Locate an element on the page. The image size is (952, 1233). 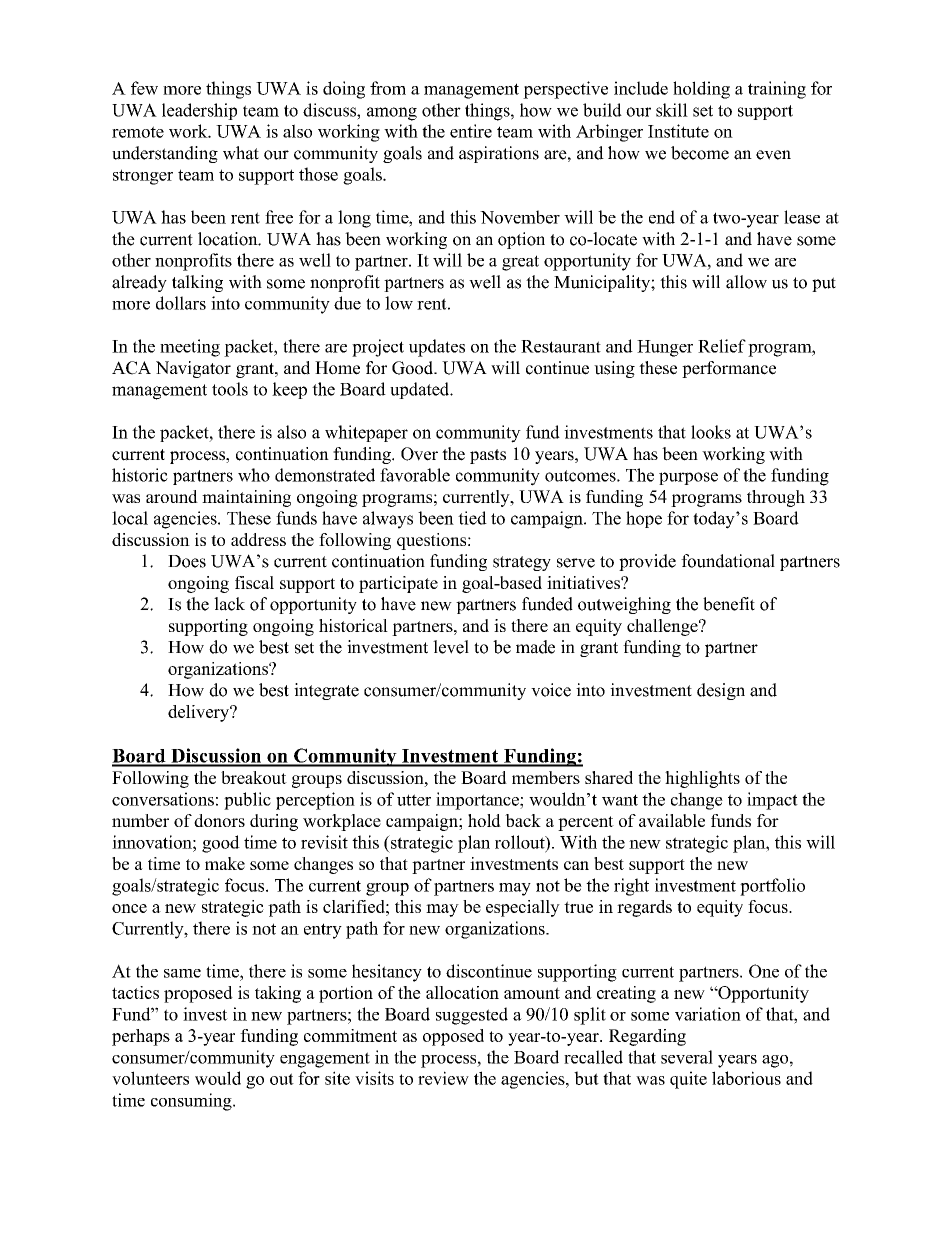
entire is located at coordinates (471, 131).
